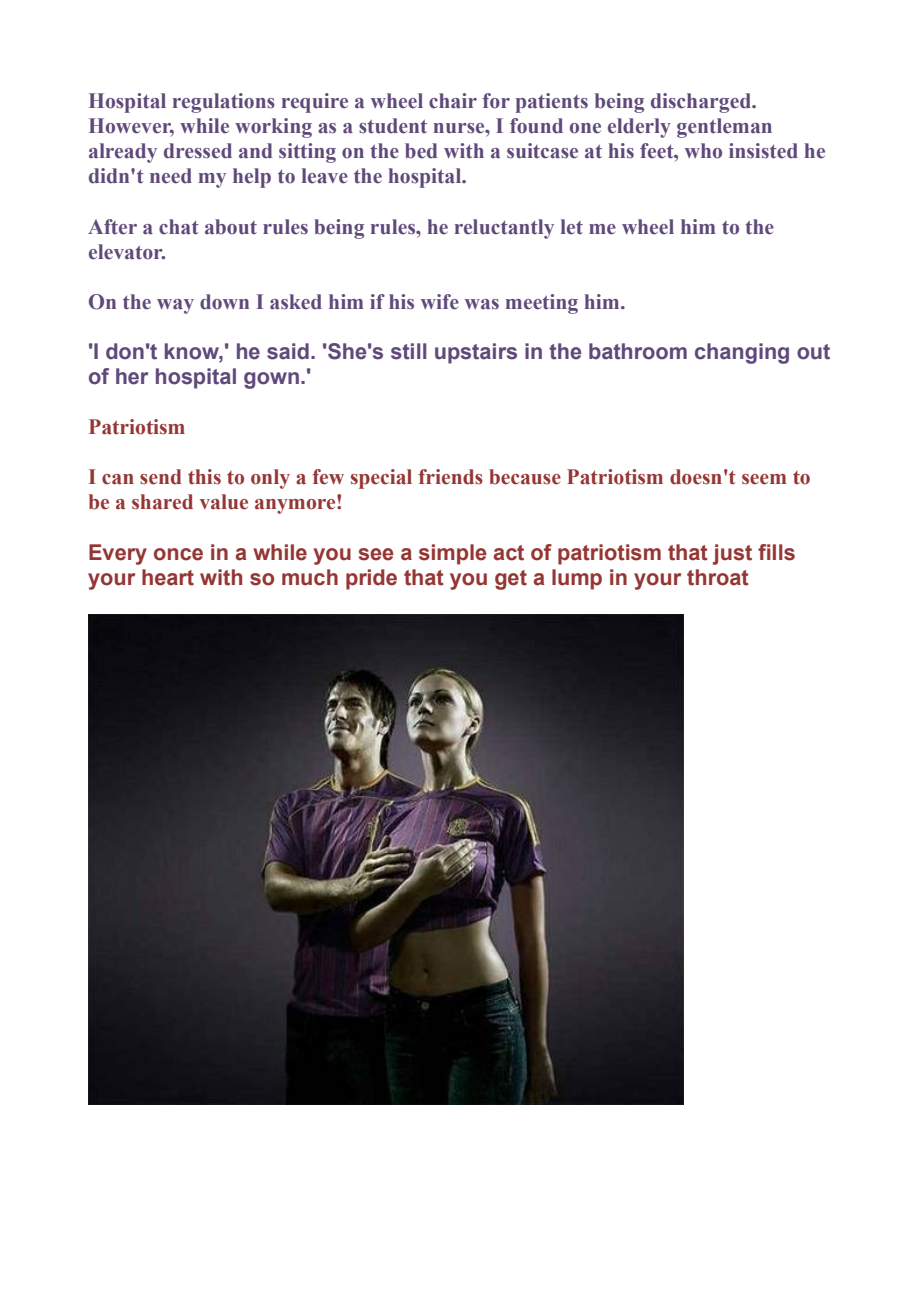 The image size is (924, 1308). What do you see at coordinates (204, 477) in the screenshot?
I see `this` at bounding box center [204, 477].
